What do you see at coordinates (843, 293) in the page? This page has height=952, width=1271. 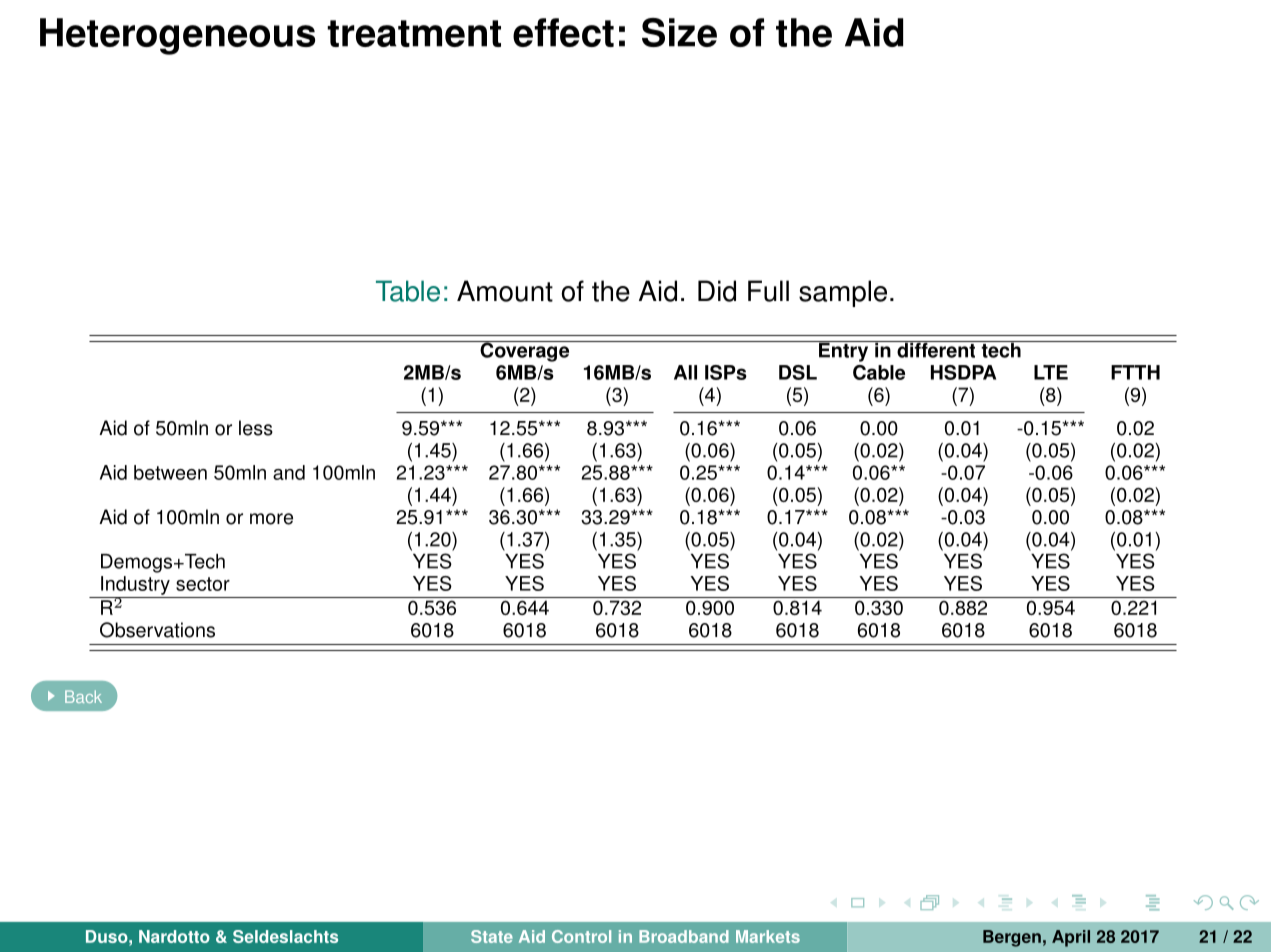 I see `sample` at bounding box center [843, 293].
